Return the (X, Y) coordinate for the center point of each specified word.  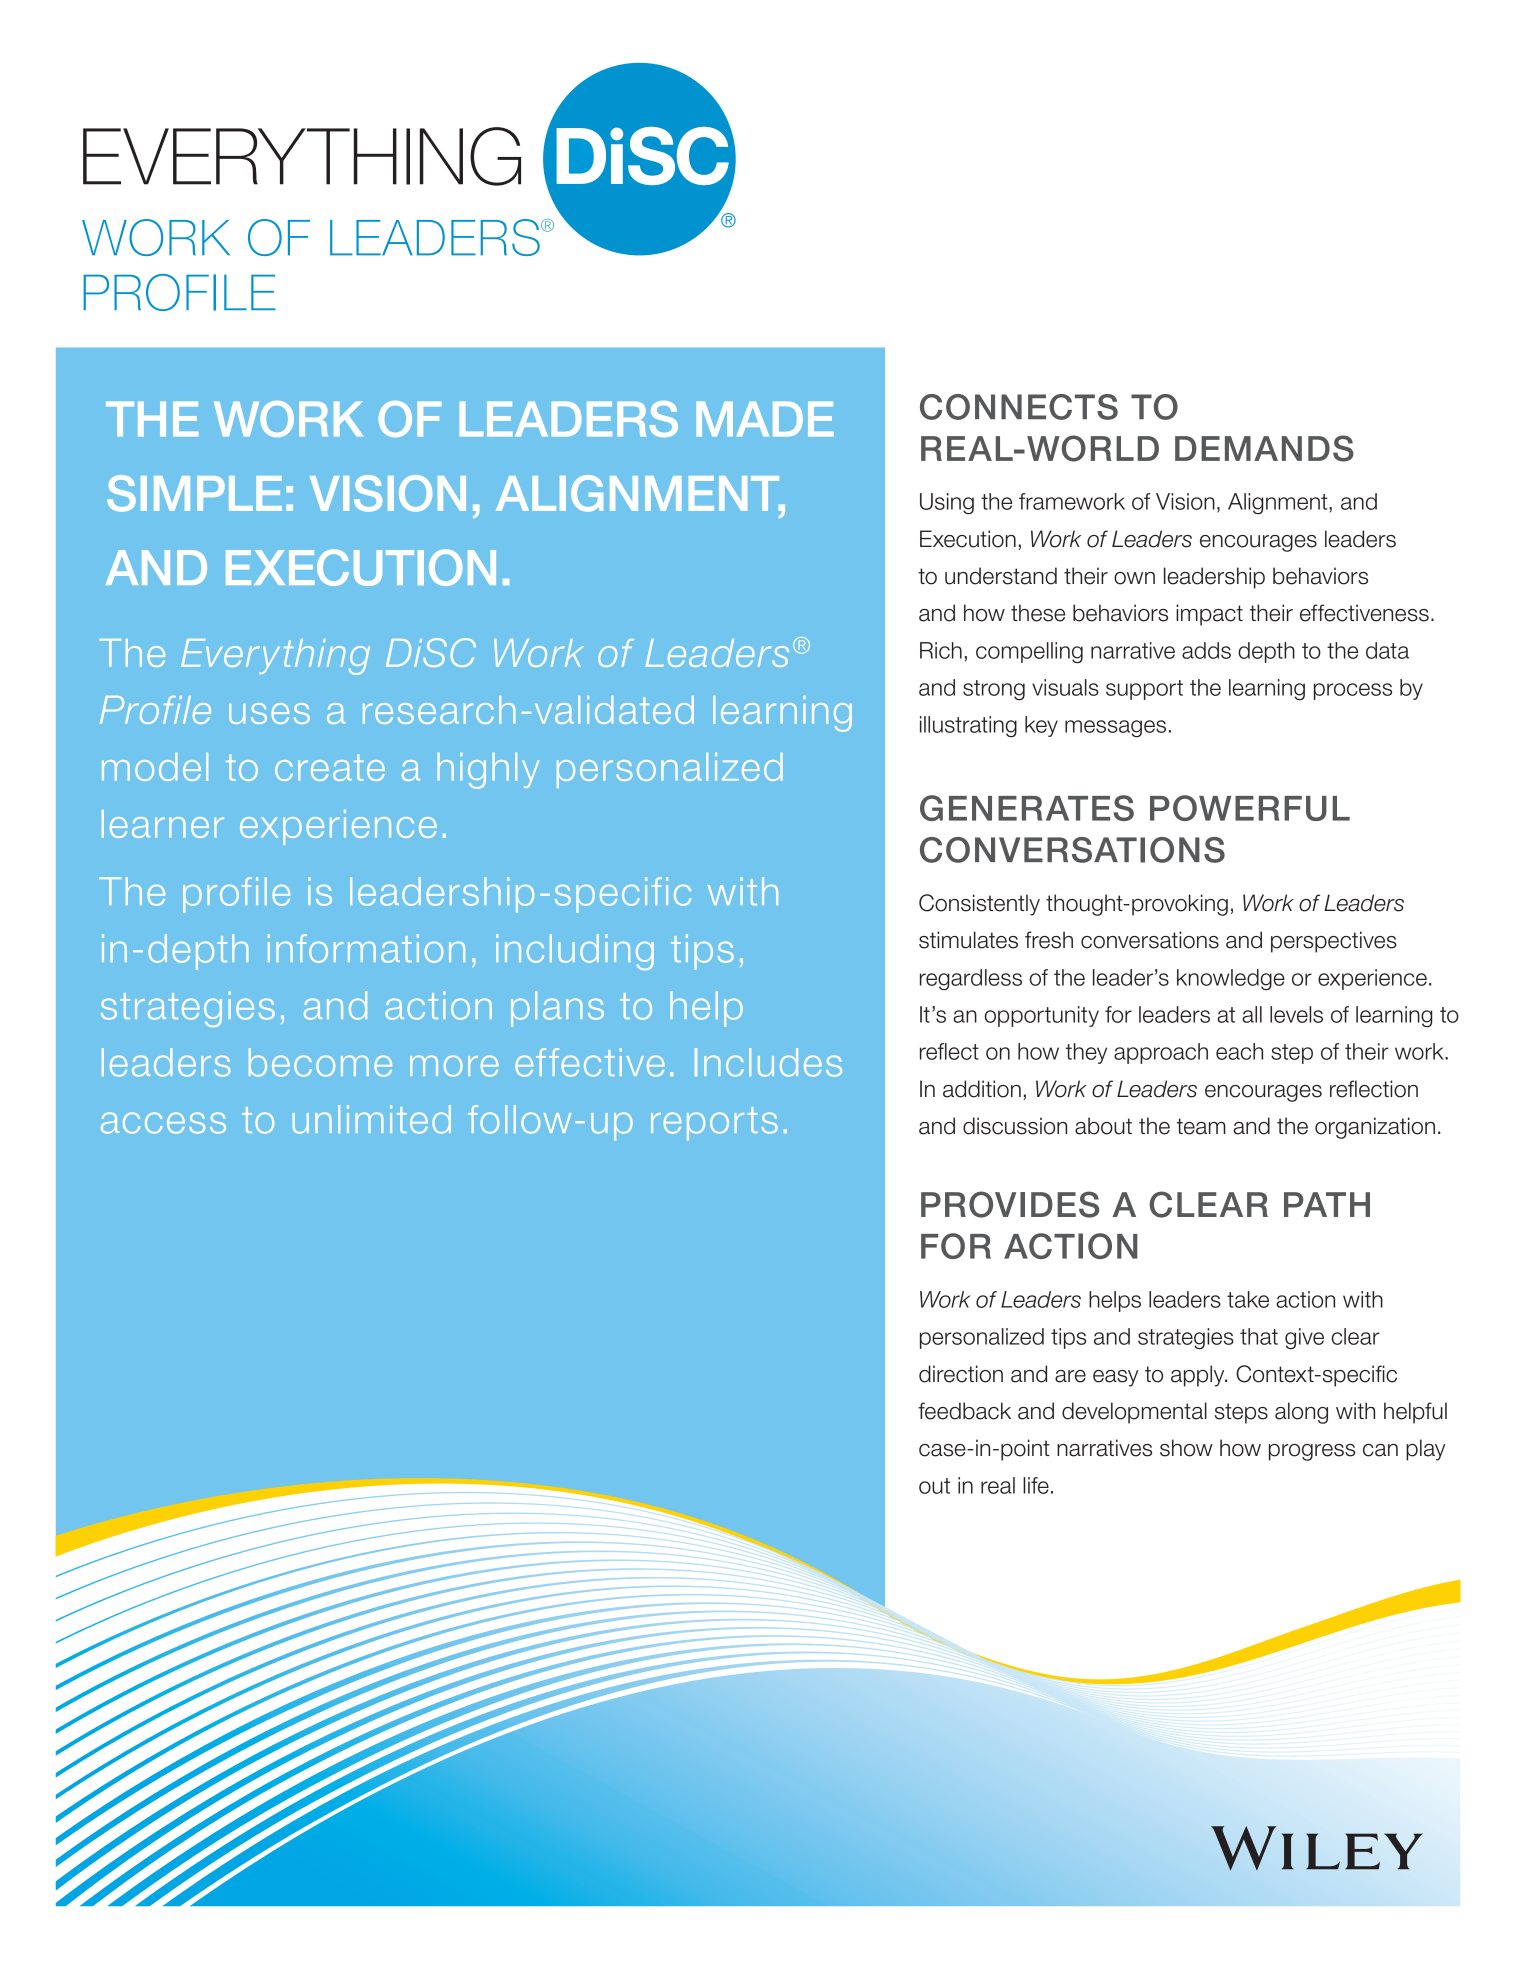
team (1201, 1126)
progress (1312, 1452)
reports (714, 1124)
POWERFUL (1250, 808)
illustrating (968, 727)
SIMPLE (194, 493)
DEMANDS (1264, 448)
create (330, 767)
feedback (964, 1411)
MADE (765, 419)
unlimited (372, 1119)
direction (961, 1374)
